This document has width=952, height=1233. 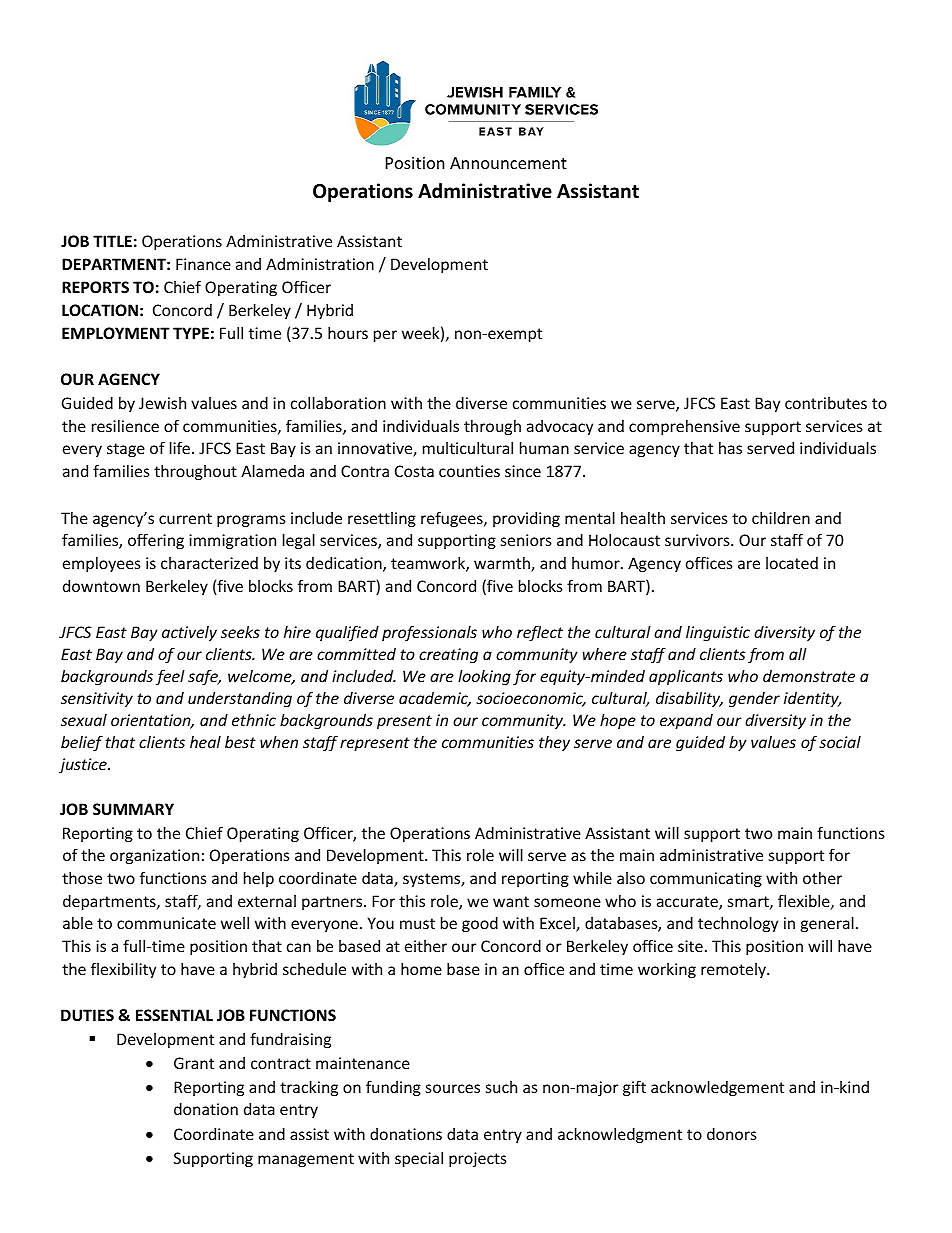 I want to click on contributes, so click(x=826, y=403).
